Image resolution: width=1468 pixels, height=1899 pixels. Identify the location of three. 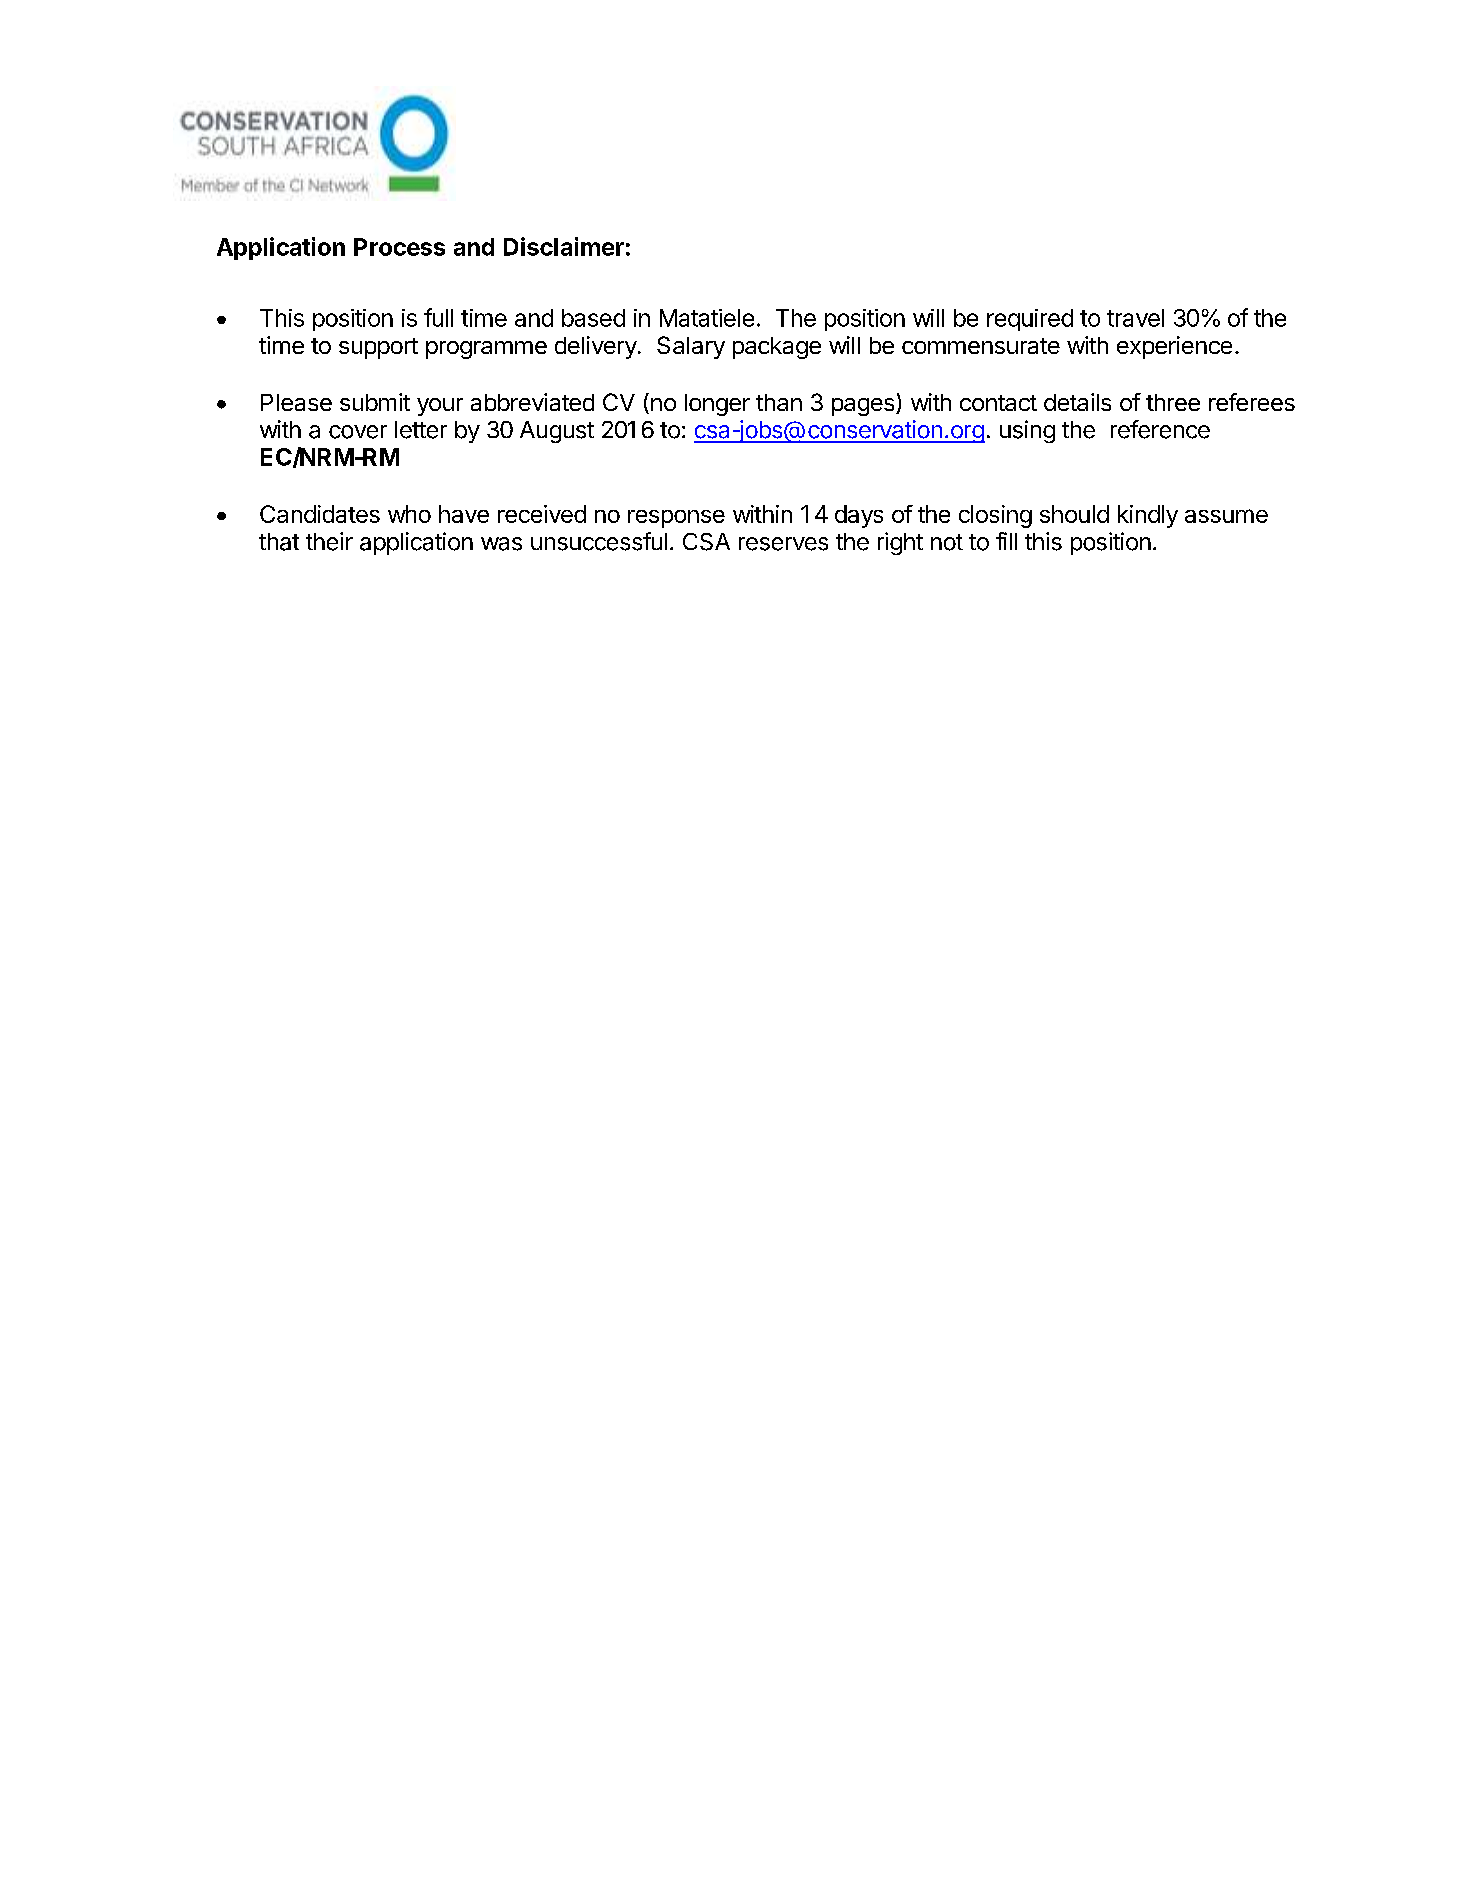
(1173, 402).
